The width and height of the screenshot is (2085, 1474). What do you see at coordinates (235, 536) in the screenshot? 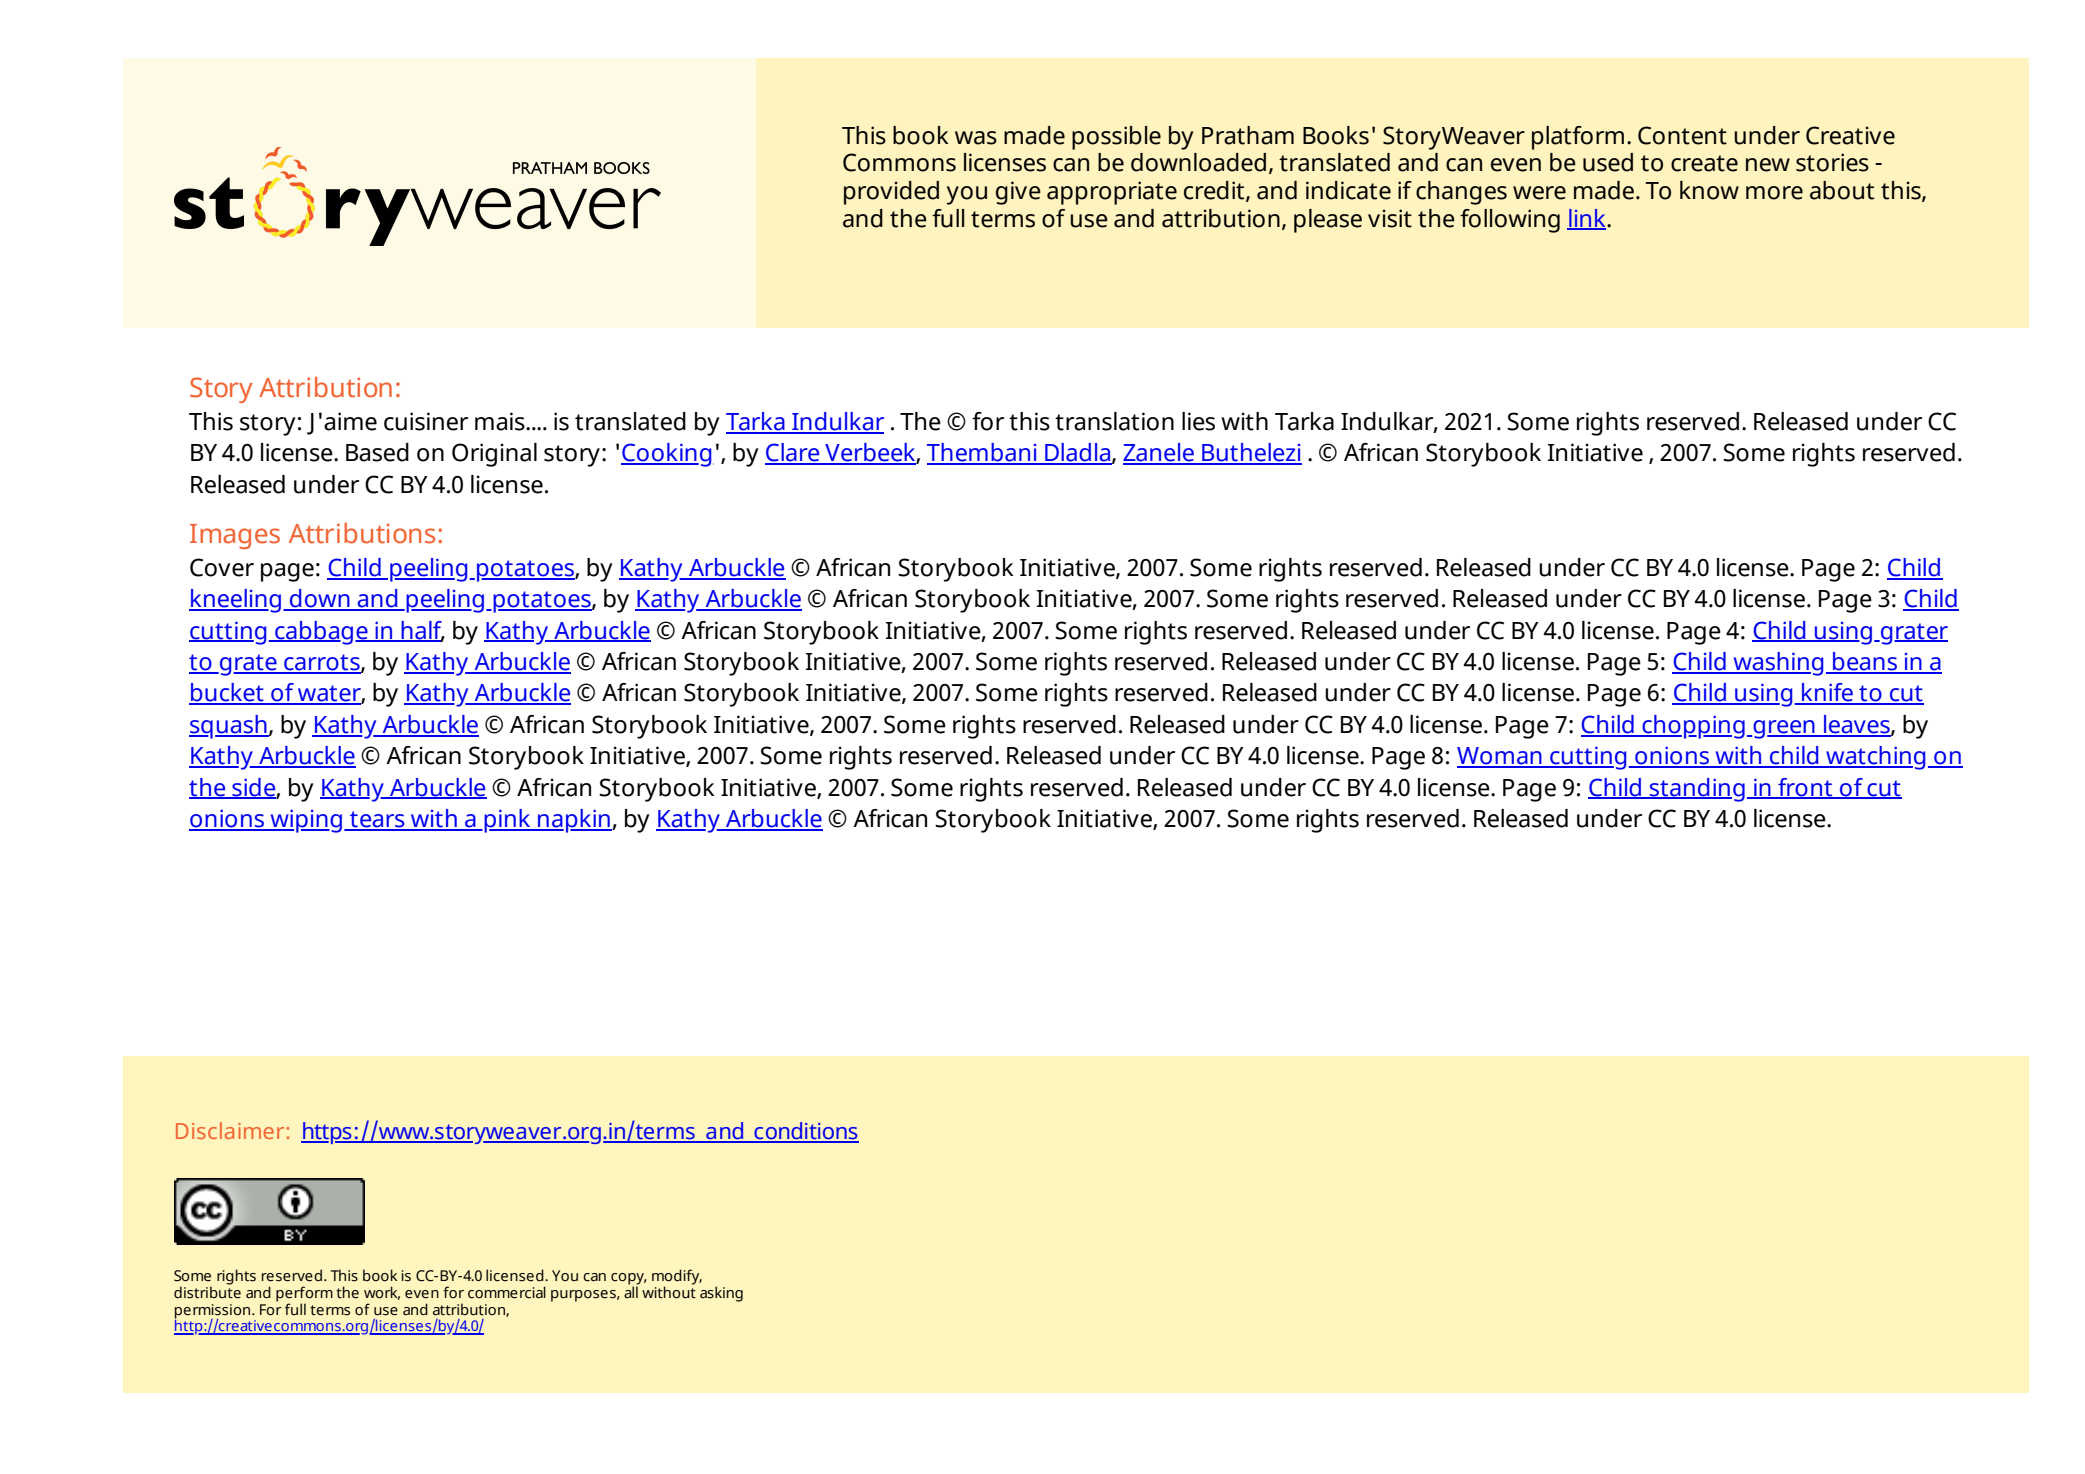
I see `Images` at bounding box center [235, 536].
